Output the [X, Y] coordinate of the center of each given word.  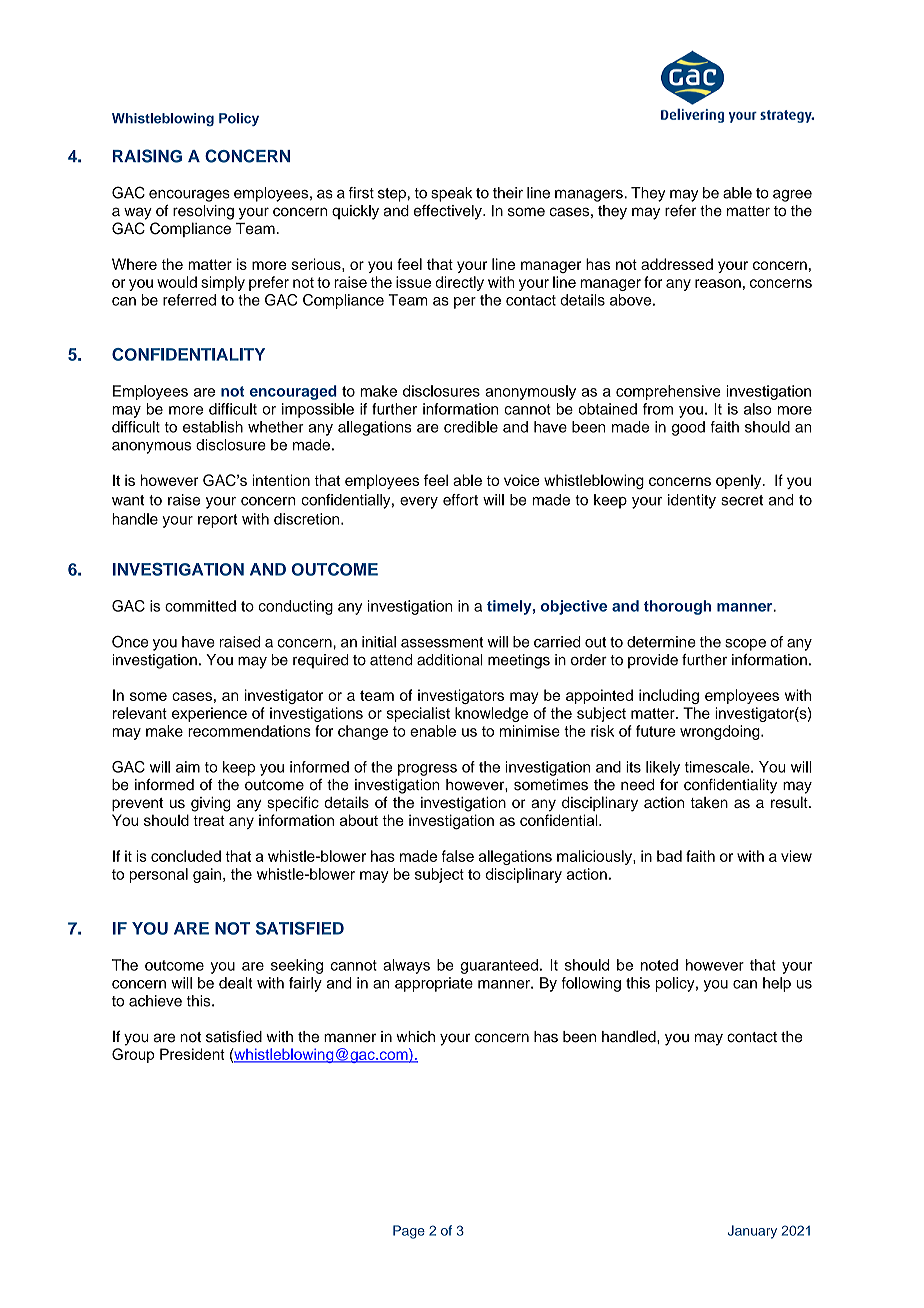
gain [207, 875]
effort [460, 500]
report [217, 521]
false [458, 856]
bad [669, 856]
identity [692, 501]
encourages [189, 196]
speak [451, 194]
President [192, 1054]
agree [792, 196]
